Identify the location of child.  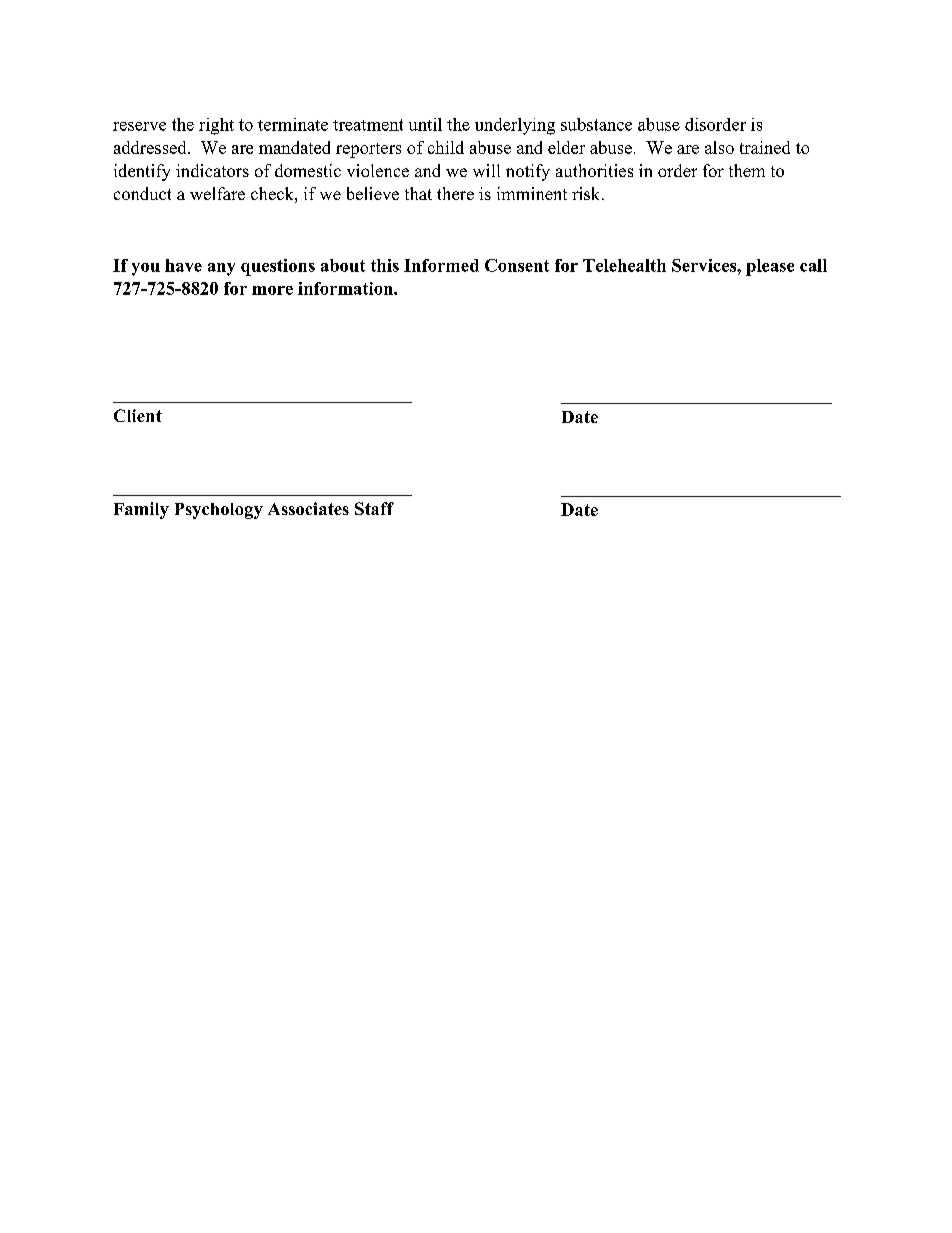
(446, 147).
